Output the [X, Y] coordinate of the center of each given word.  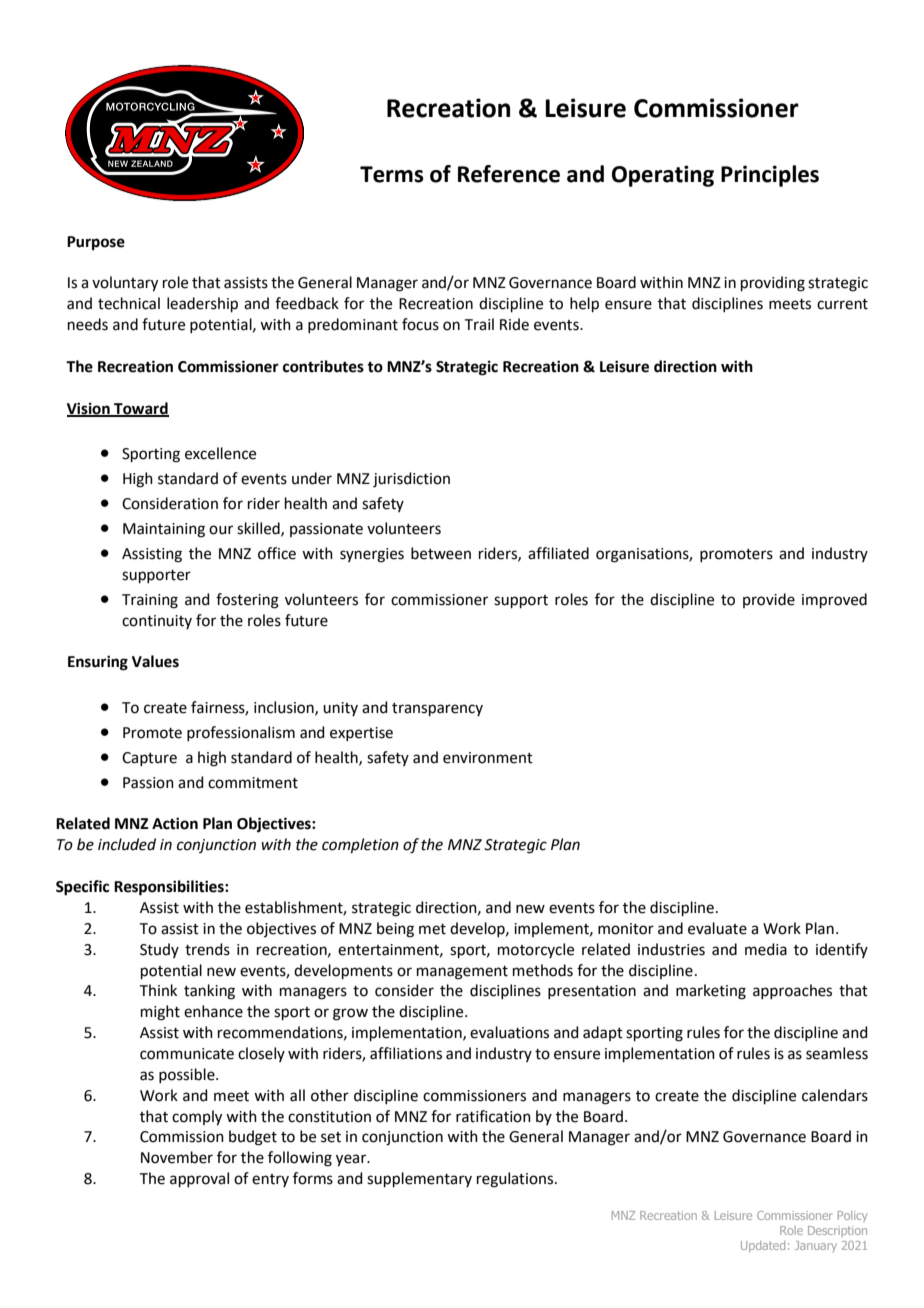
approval [199, 1179]
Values [155, 661]
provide [769, 600]
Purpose [96, 243]
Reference [509, 174]
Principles [770, 176]
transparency [437, 709]
